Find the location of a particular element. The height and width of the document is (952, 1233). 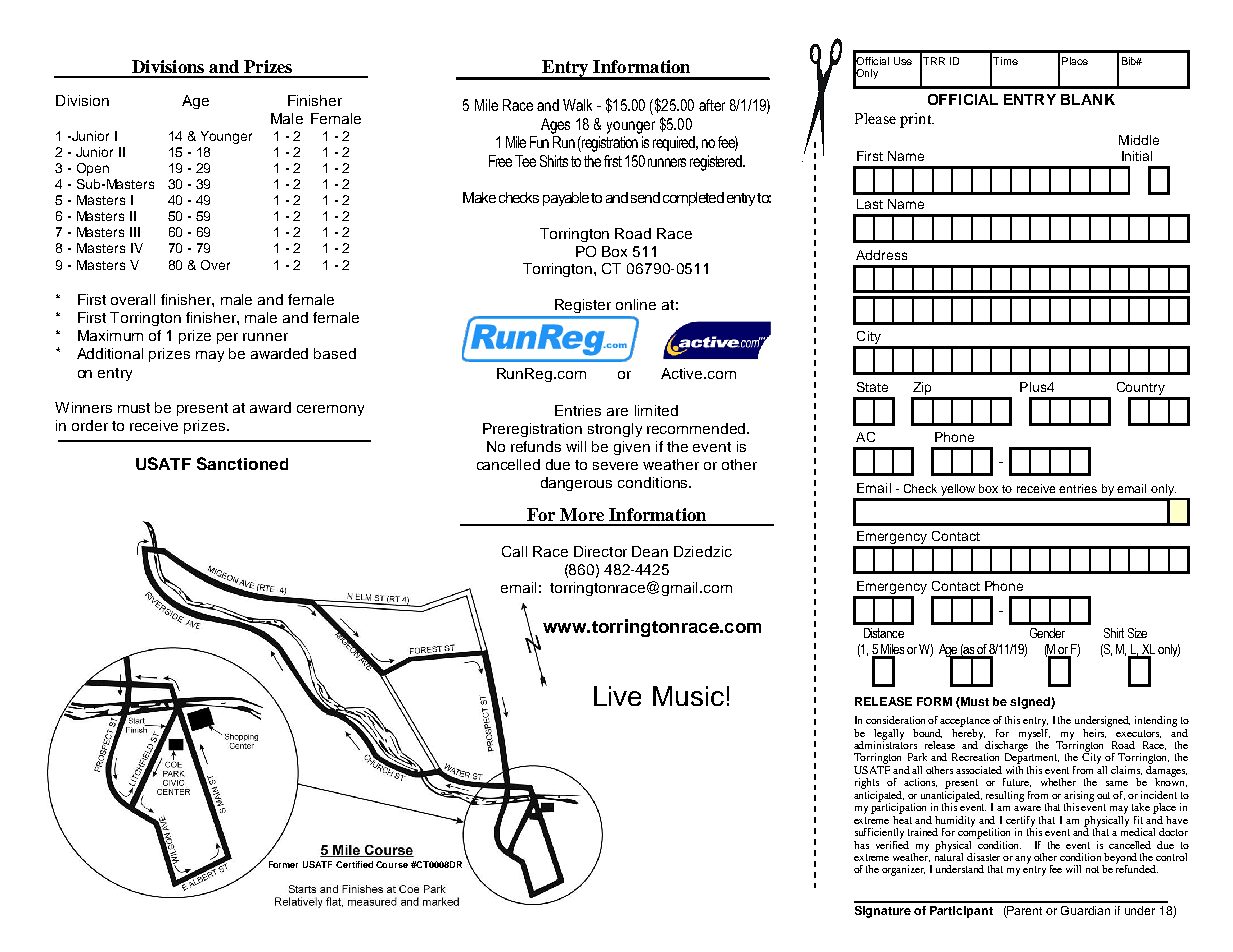

Course is located at coordinates (392, 864).
